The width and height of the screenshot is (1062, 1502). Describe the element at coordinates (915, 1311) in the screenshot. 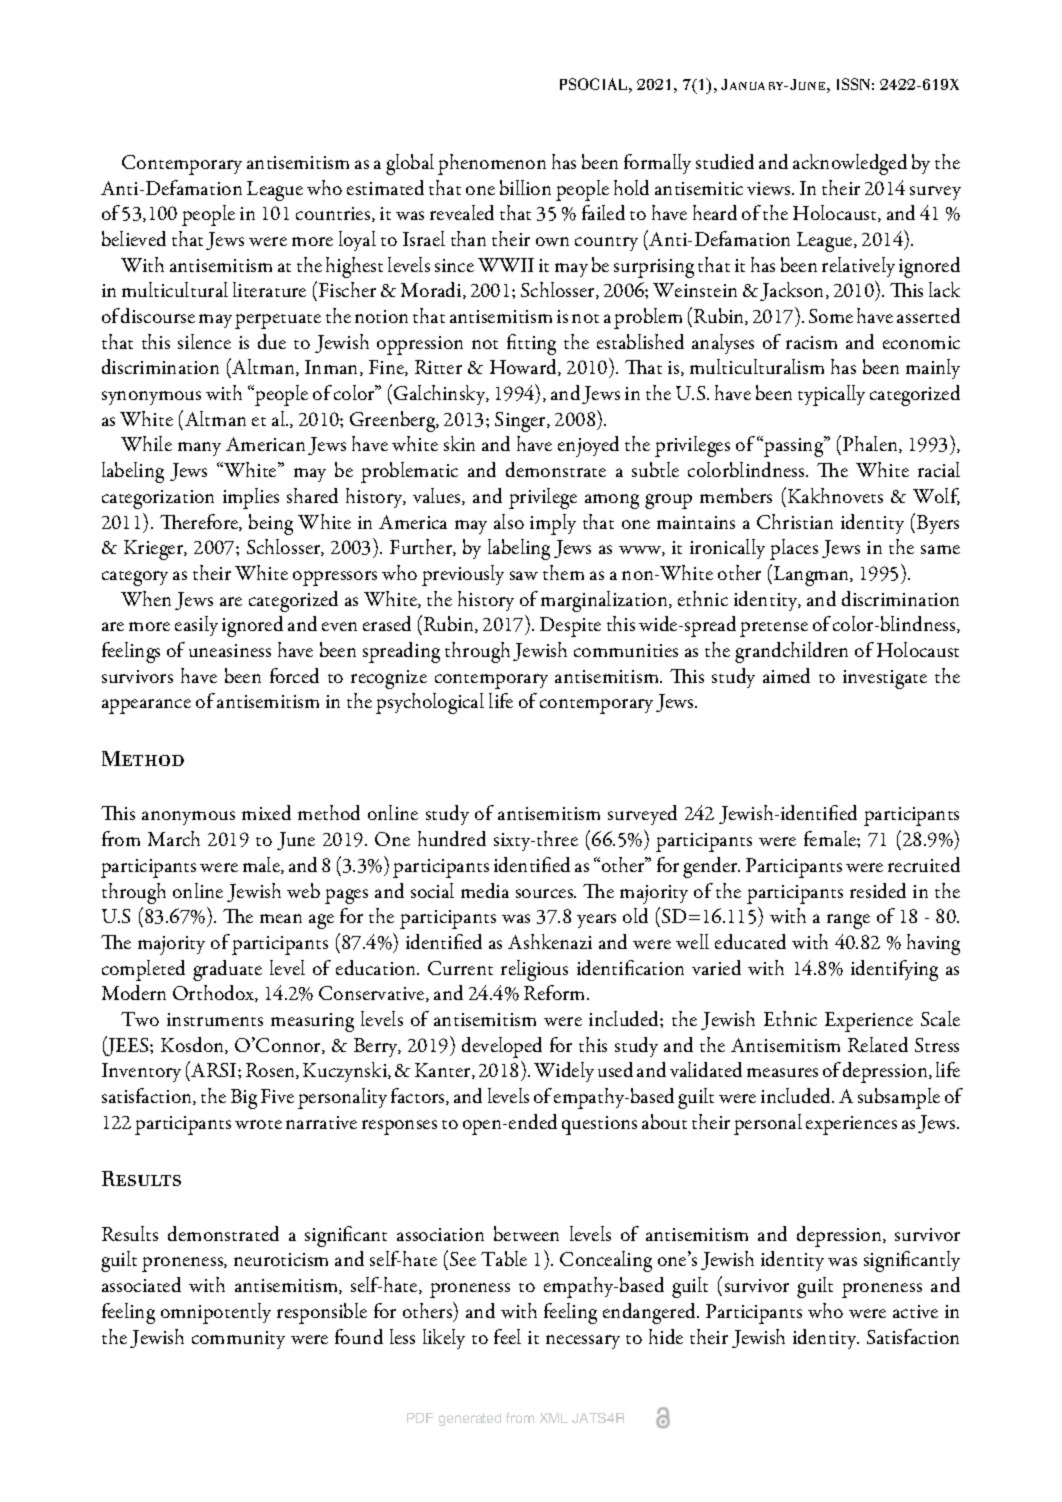

I see `active` at that location.
